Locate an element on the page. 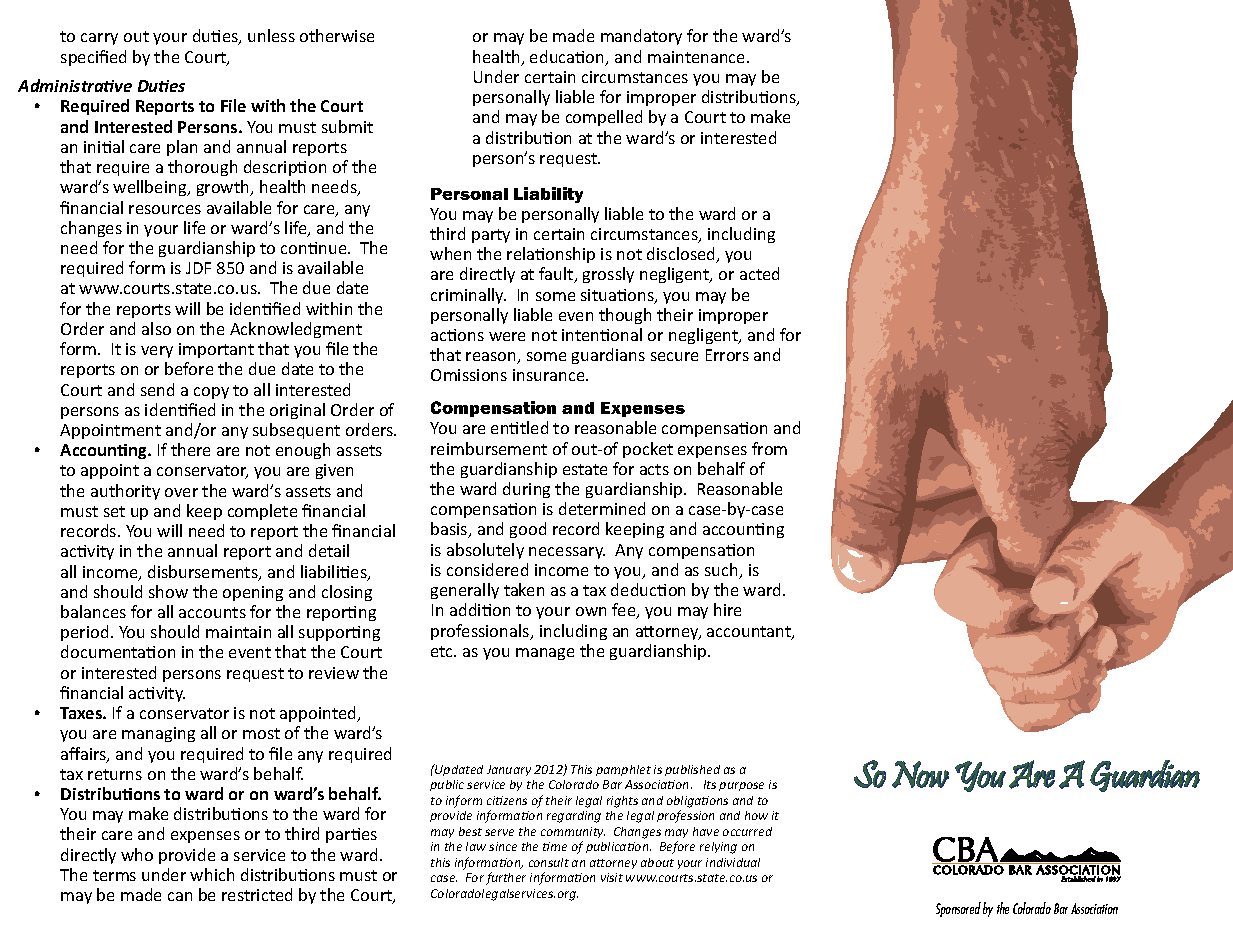 This image has width=1233, height=952. absolutely is located at coordinates (485, 551).
